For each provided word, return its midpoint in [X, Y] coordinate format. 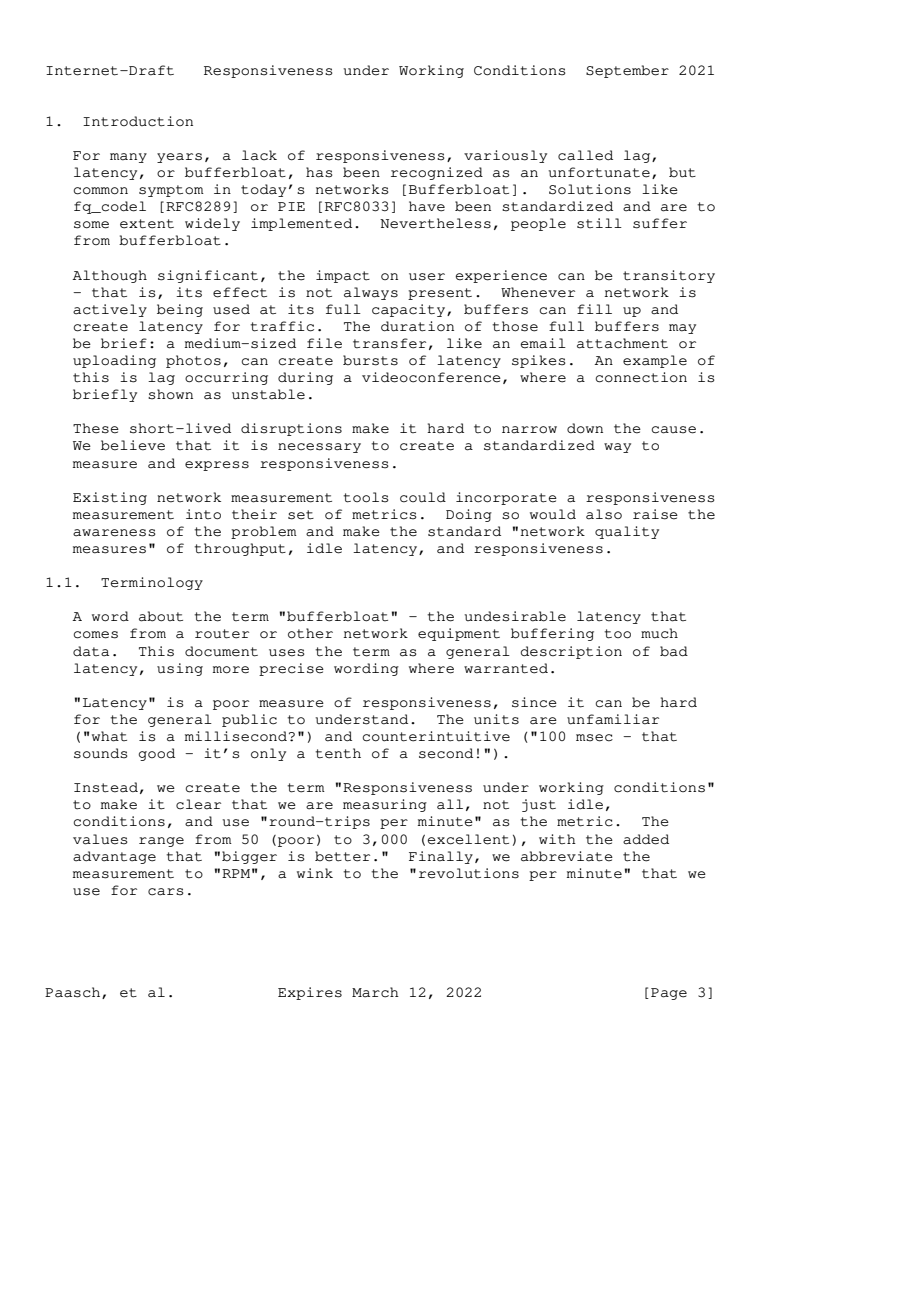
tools [366, 497]
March [375, 992]
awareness [114, 533]
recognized [437, 173]
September [627, 71]
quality [627, 532]
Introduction [138, 121]
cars [166, 892]
